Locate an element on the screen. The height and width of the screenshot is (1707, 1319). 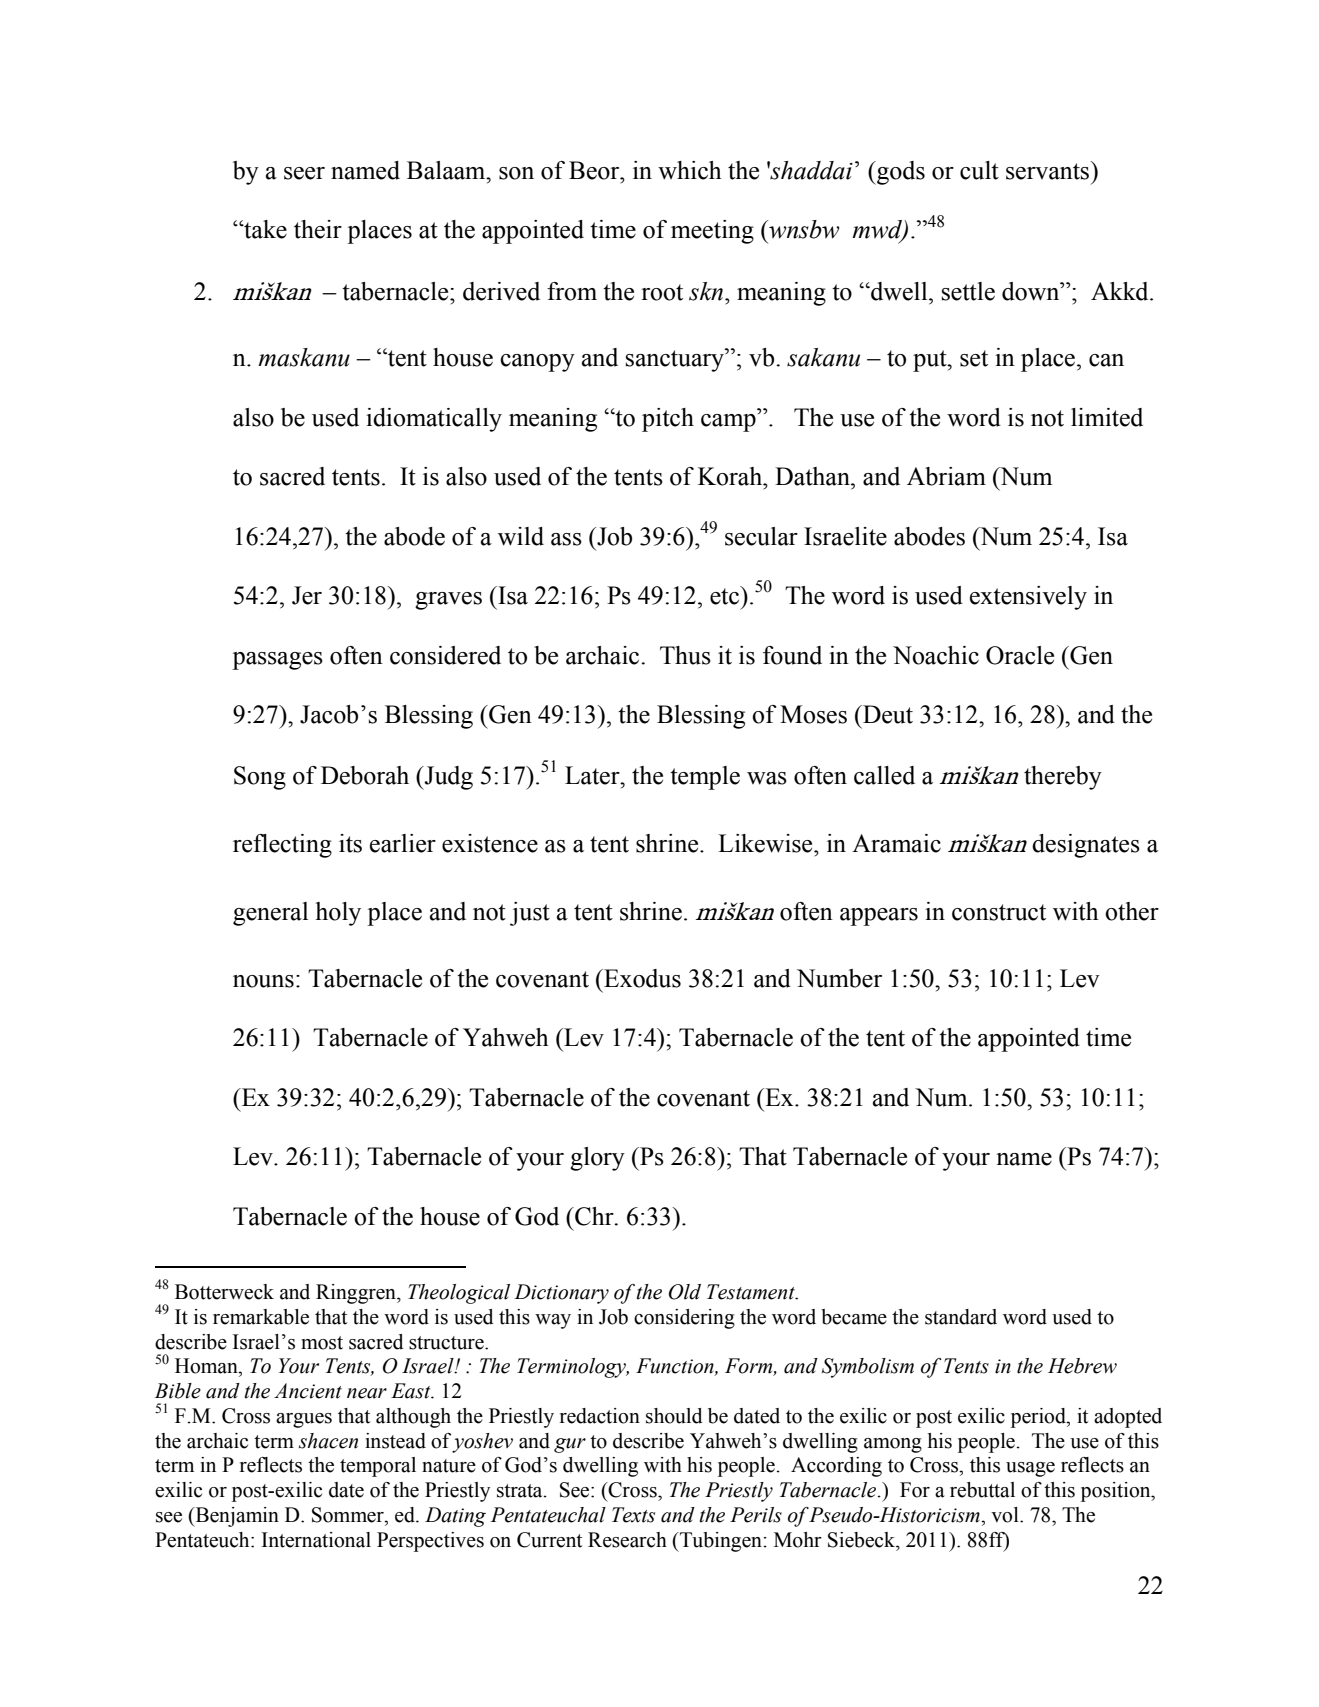
thereby is located at coordinates (1063, 778).
